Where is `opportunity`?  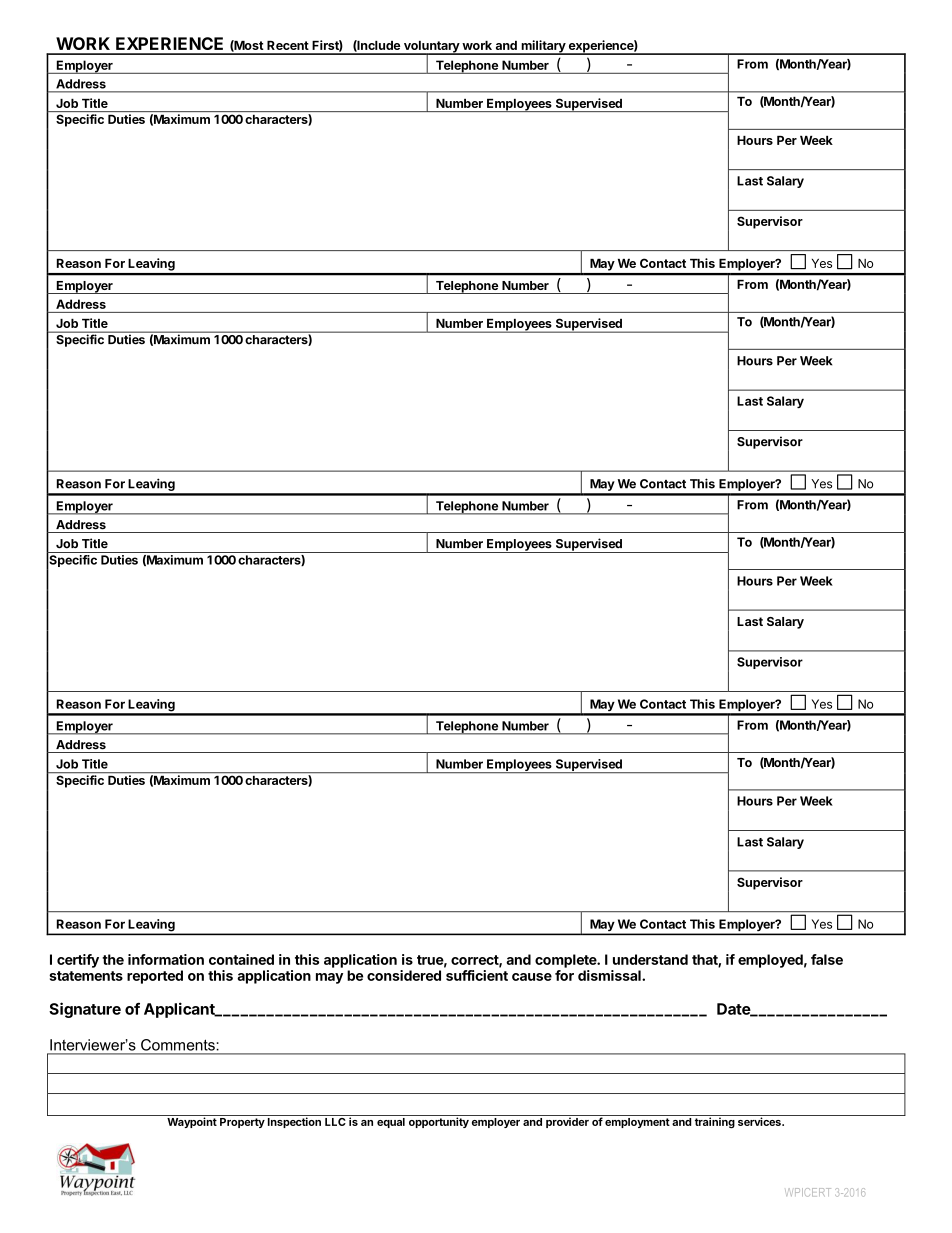
opportunity is located at coordinates (439, 1122).
